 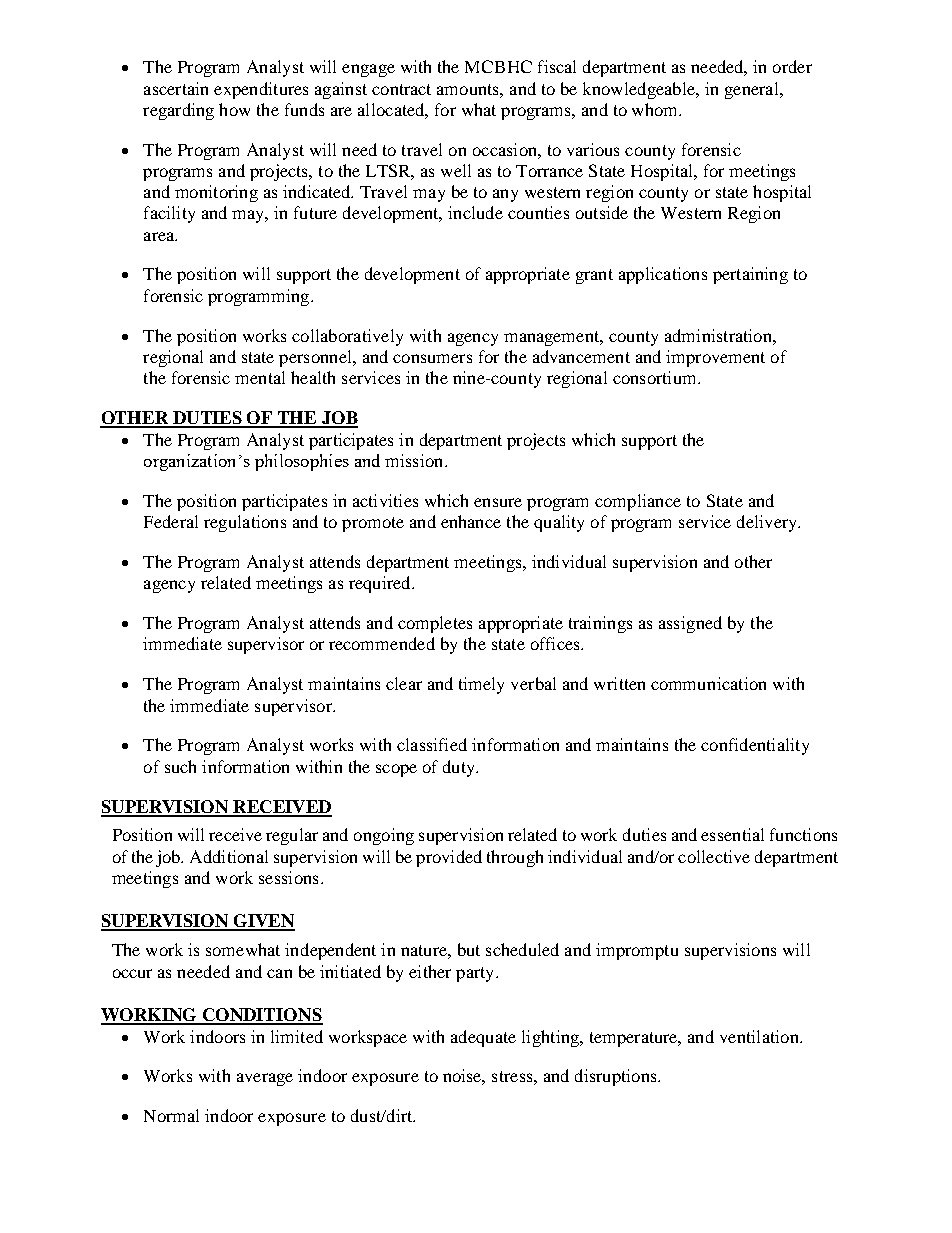 I want to click on Additional, so click(x=229, y=856).
